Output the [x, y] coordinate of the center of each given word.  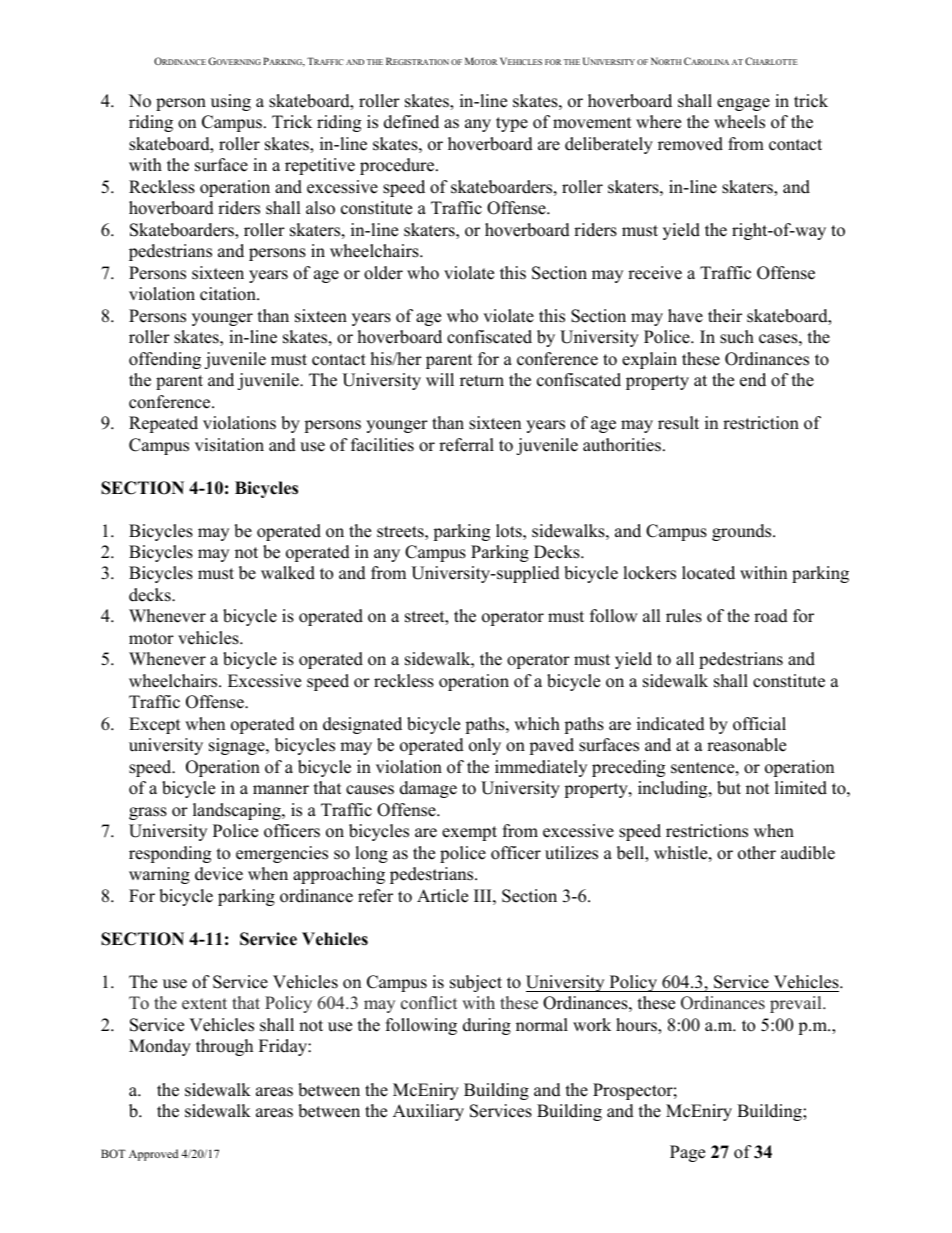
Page [687, 1153]
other [757, 853]
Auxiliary [428, 1112]
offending [165, 360]
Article [442, 896]
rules [684, 616]
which [537, 724]
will [440, 379]
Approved [153, 1155]
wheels [739, 122]
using [231, 102]
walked [288, 573]
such [737, 337]
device [219, 874]
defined [411, 122]
